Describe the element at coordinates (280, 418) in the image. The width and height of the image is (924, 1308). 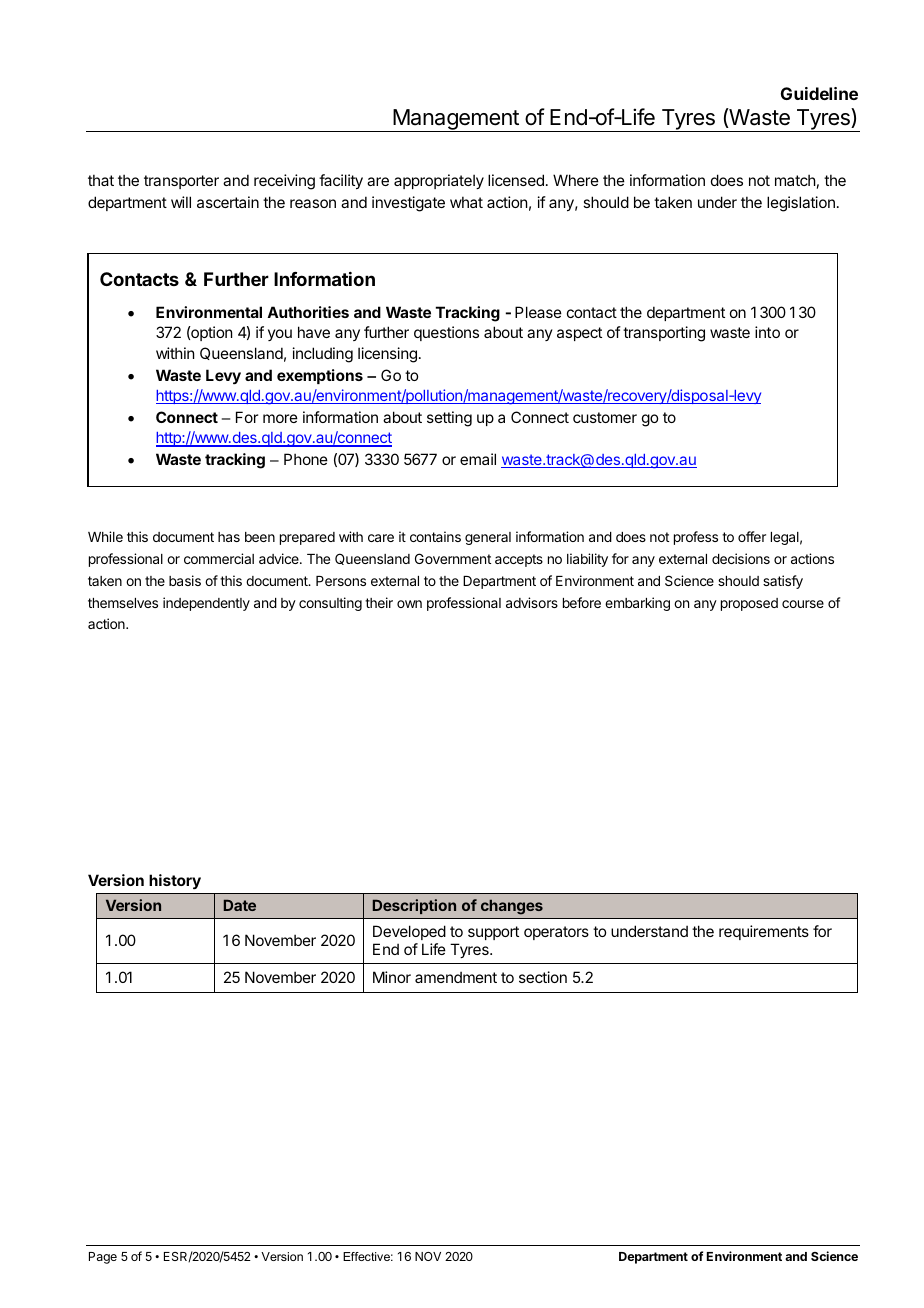
I see `more` at that location.
